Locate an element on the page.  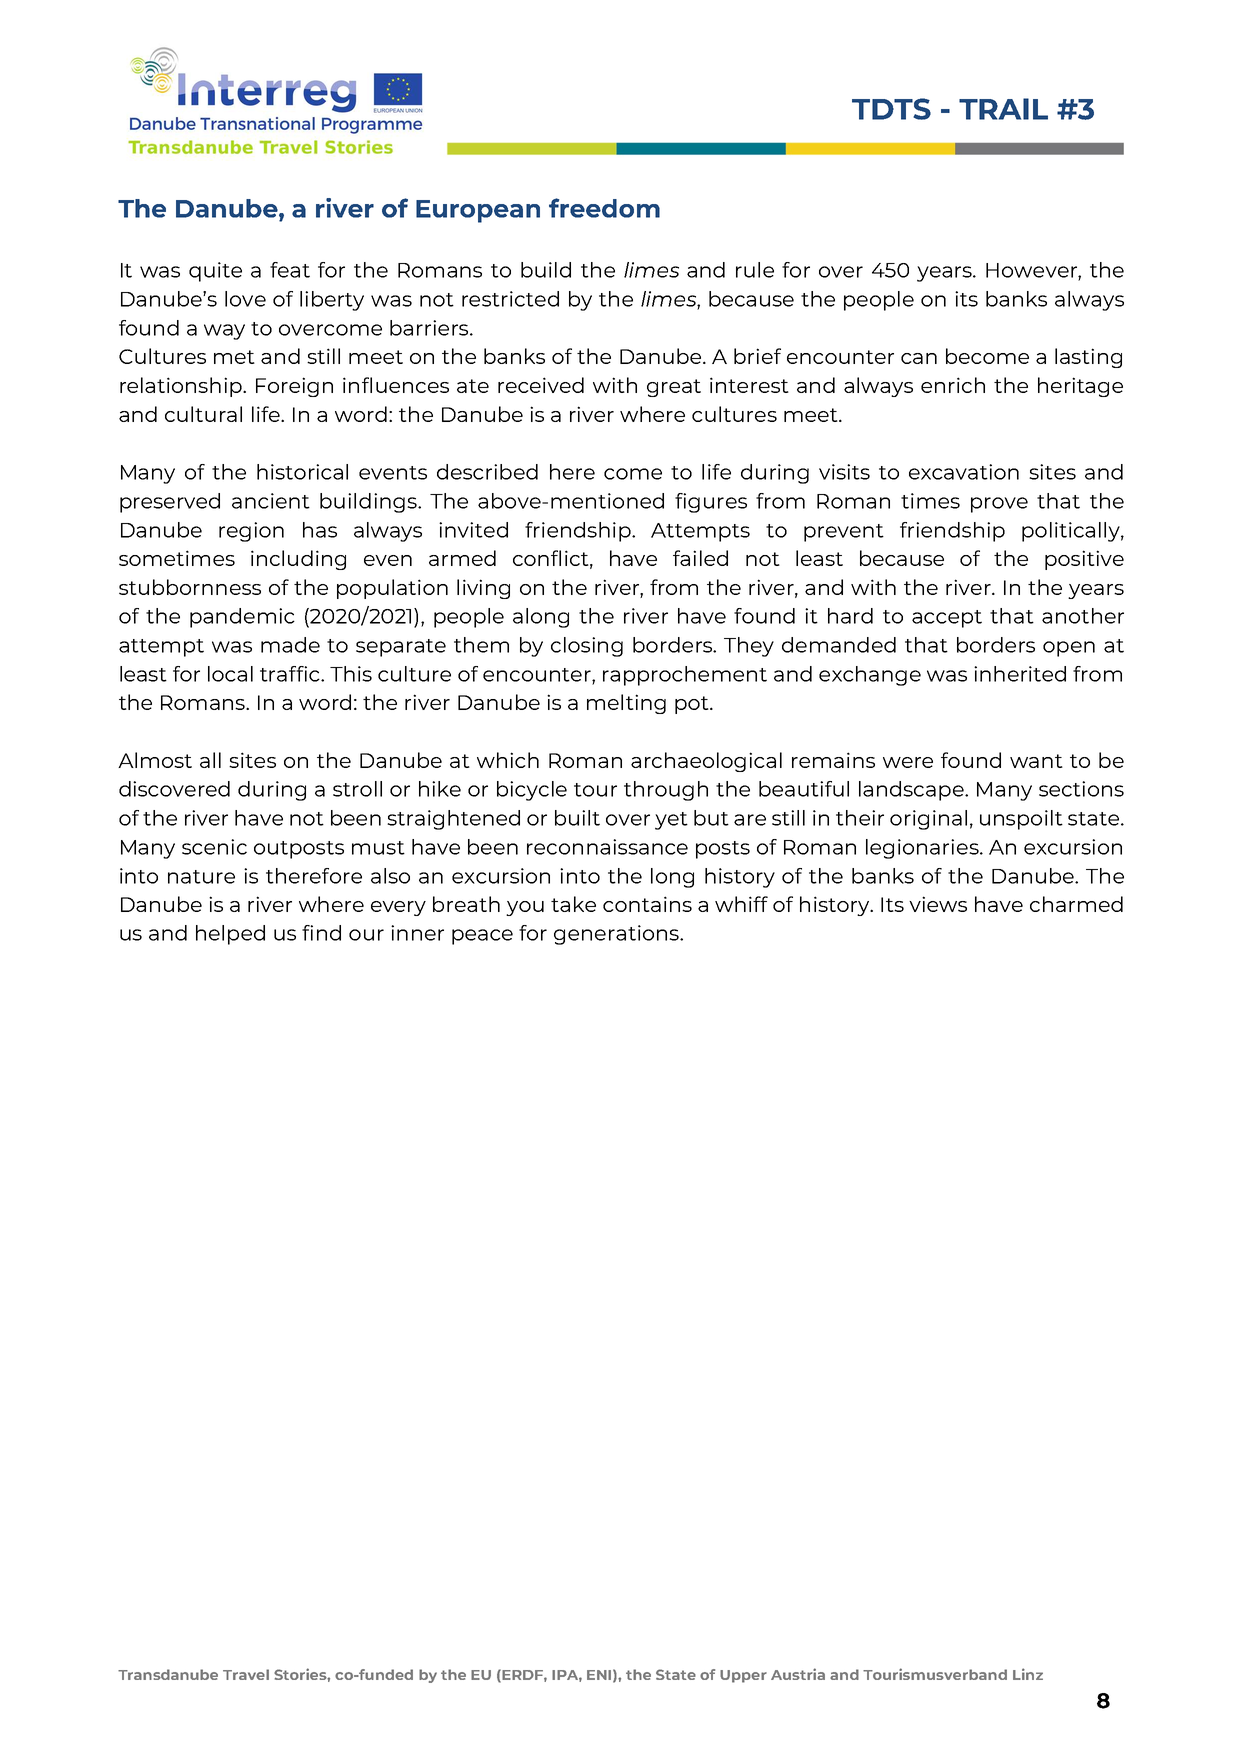
contains is located at coordinates (647, 904).
